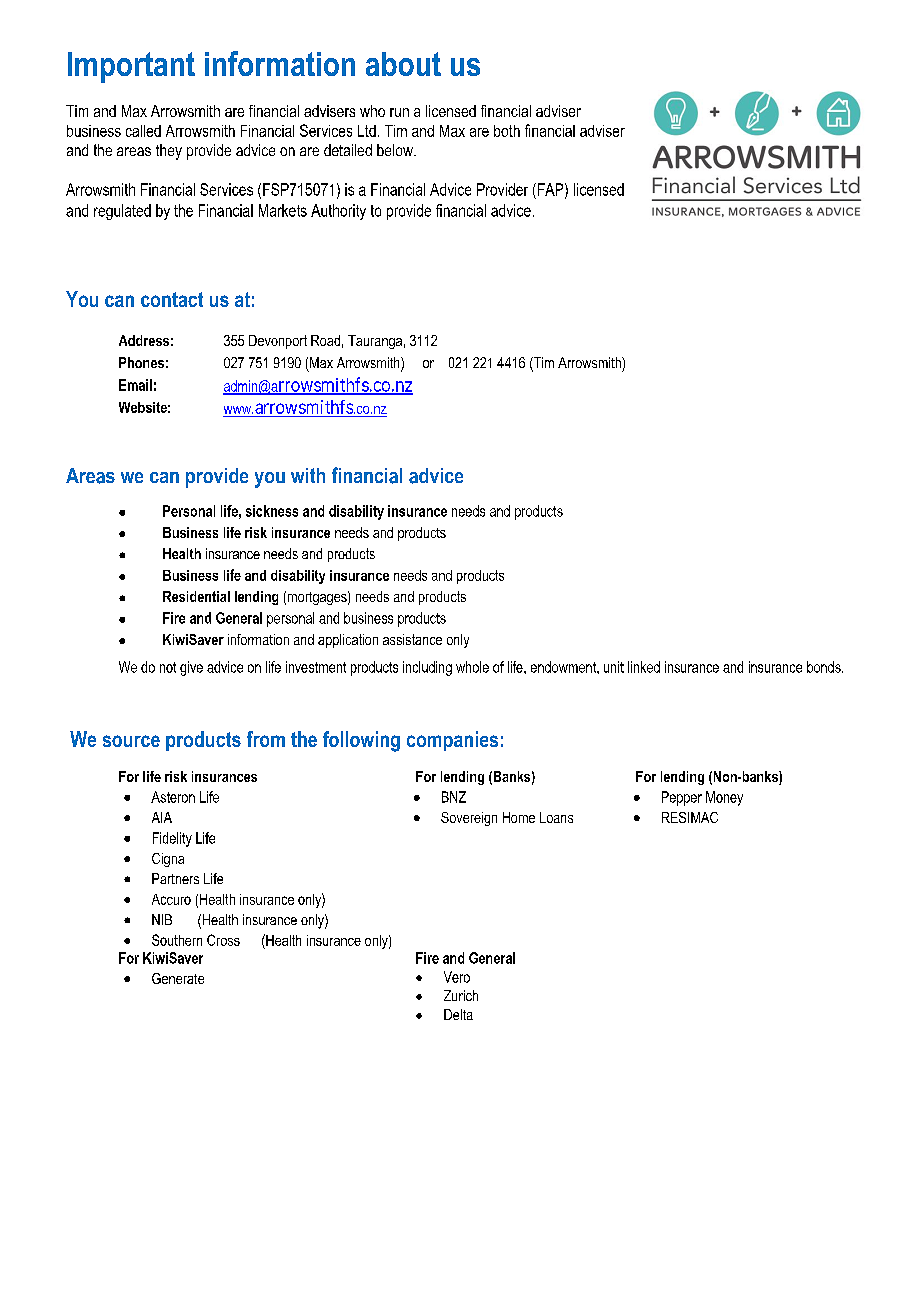  Describe the element at coordinates (507, 131) in the page. I see `both` at that location.
